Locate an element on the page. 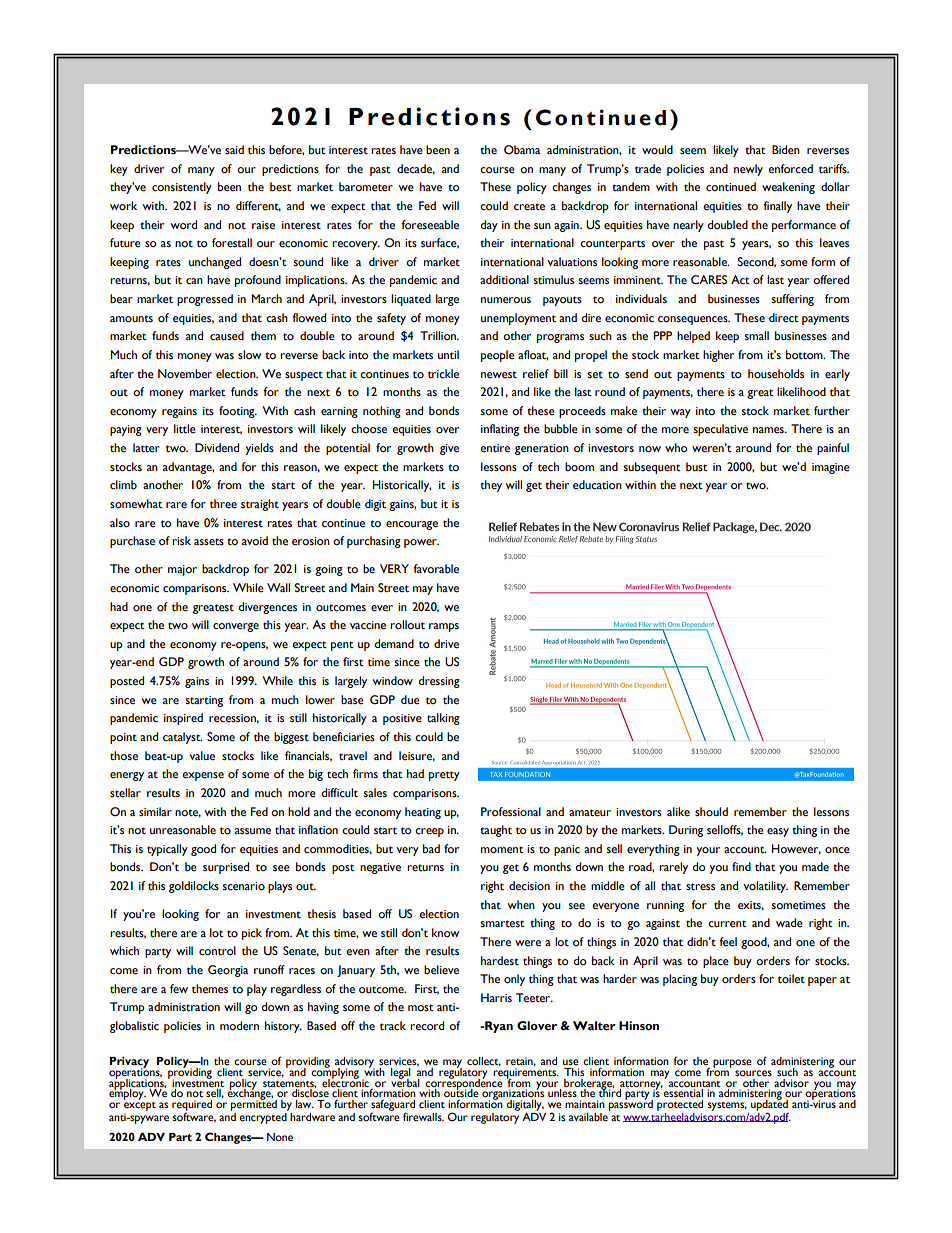 The width and height of the page is (952, 1233). Obama is located at coordinates (522, 150).
